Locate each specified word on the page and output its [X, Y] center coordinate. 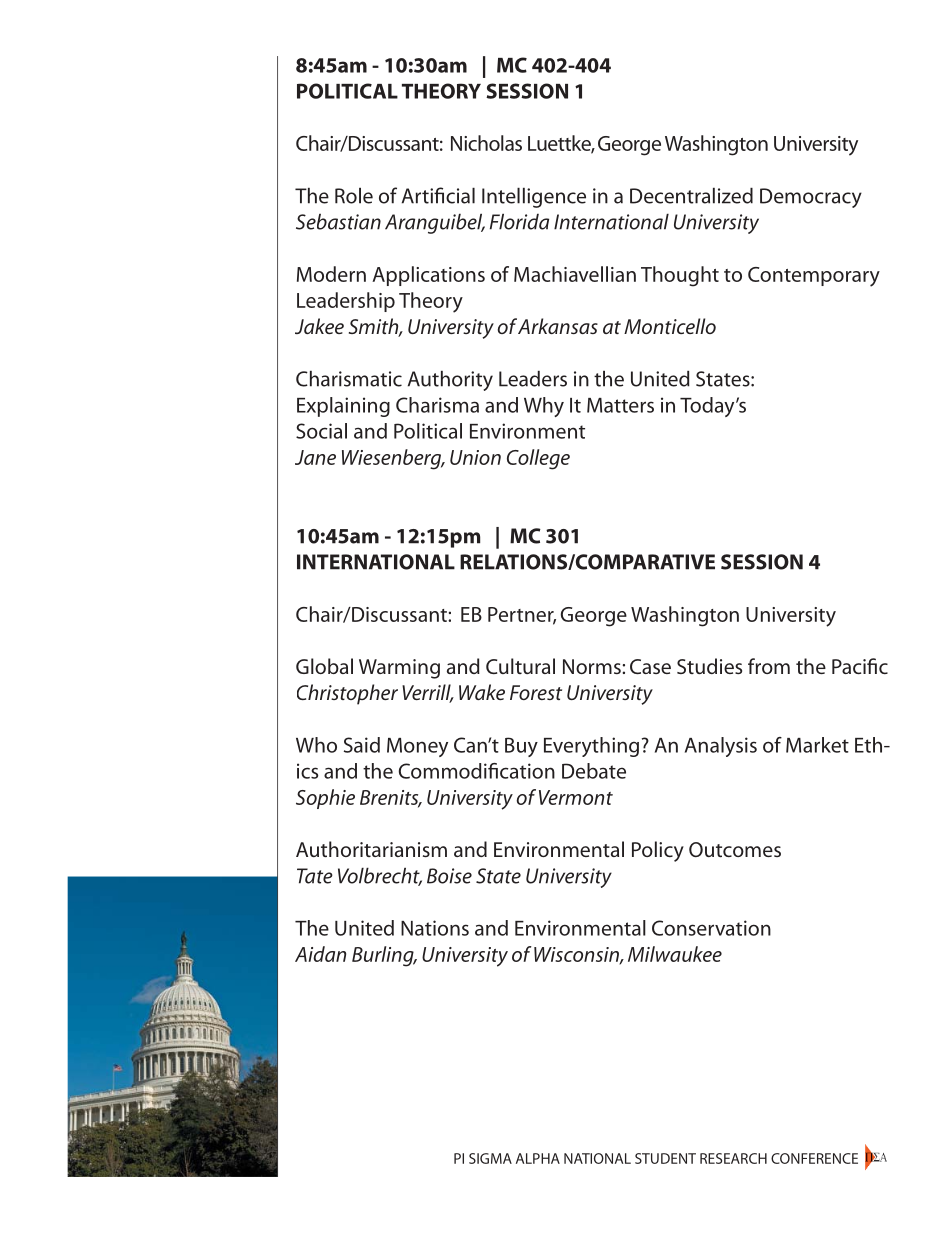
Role [354, 196]
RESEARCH [733, 1158]
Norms [593, 666]
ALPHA [538, 1158]
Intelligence [534, 198]
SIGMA [490, 1158]
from [769, 666]
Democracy [811, 198]
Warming [399, 669]
